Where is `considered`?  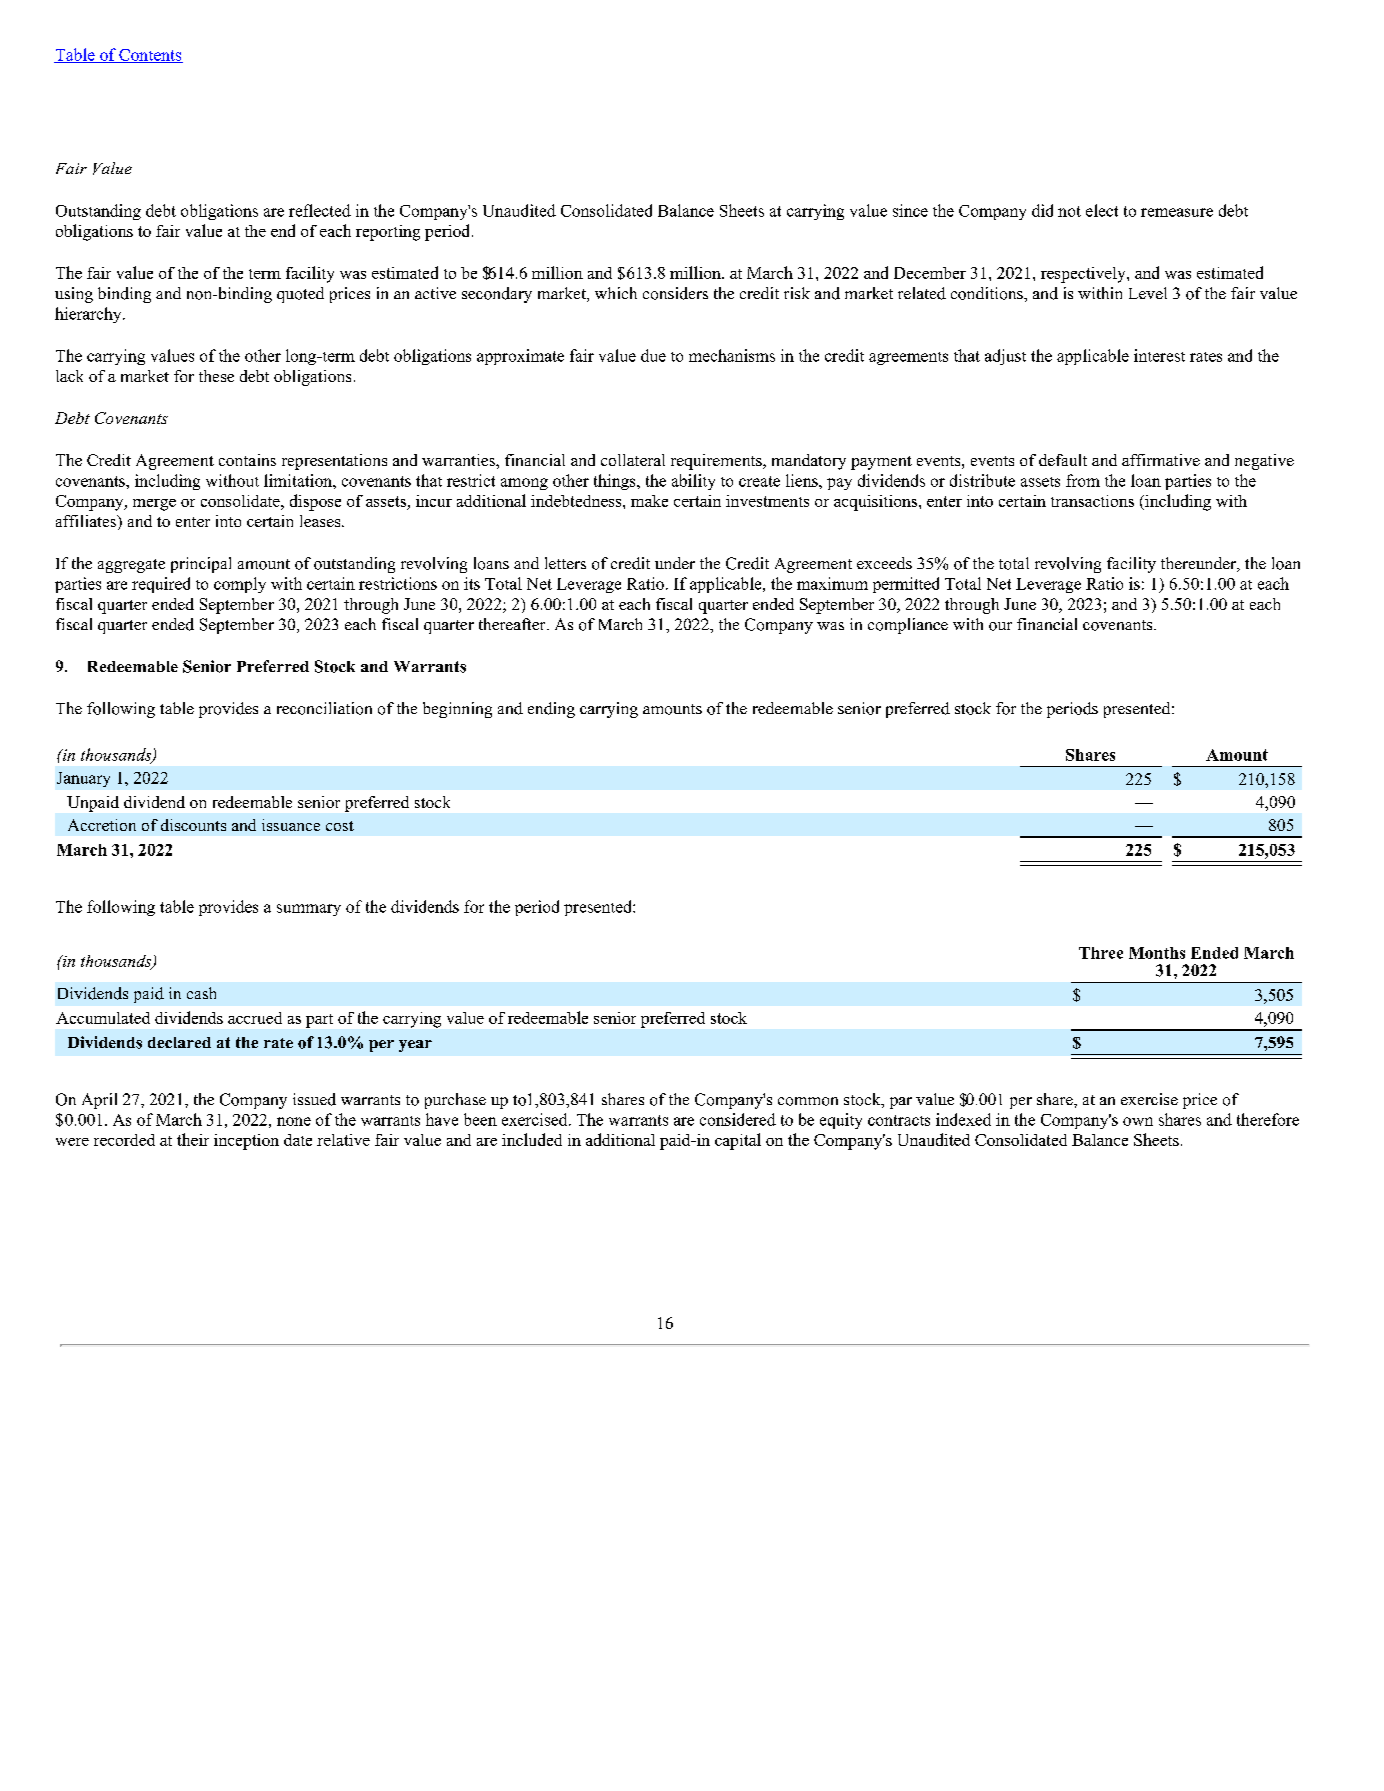
considered is located at coordinates (738, 1119).
